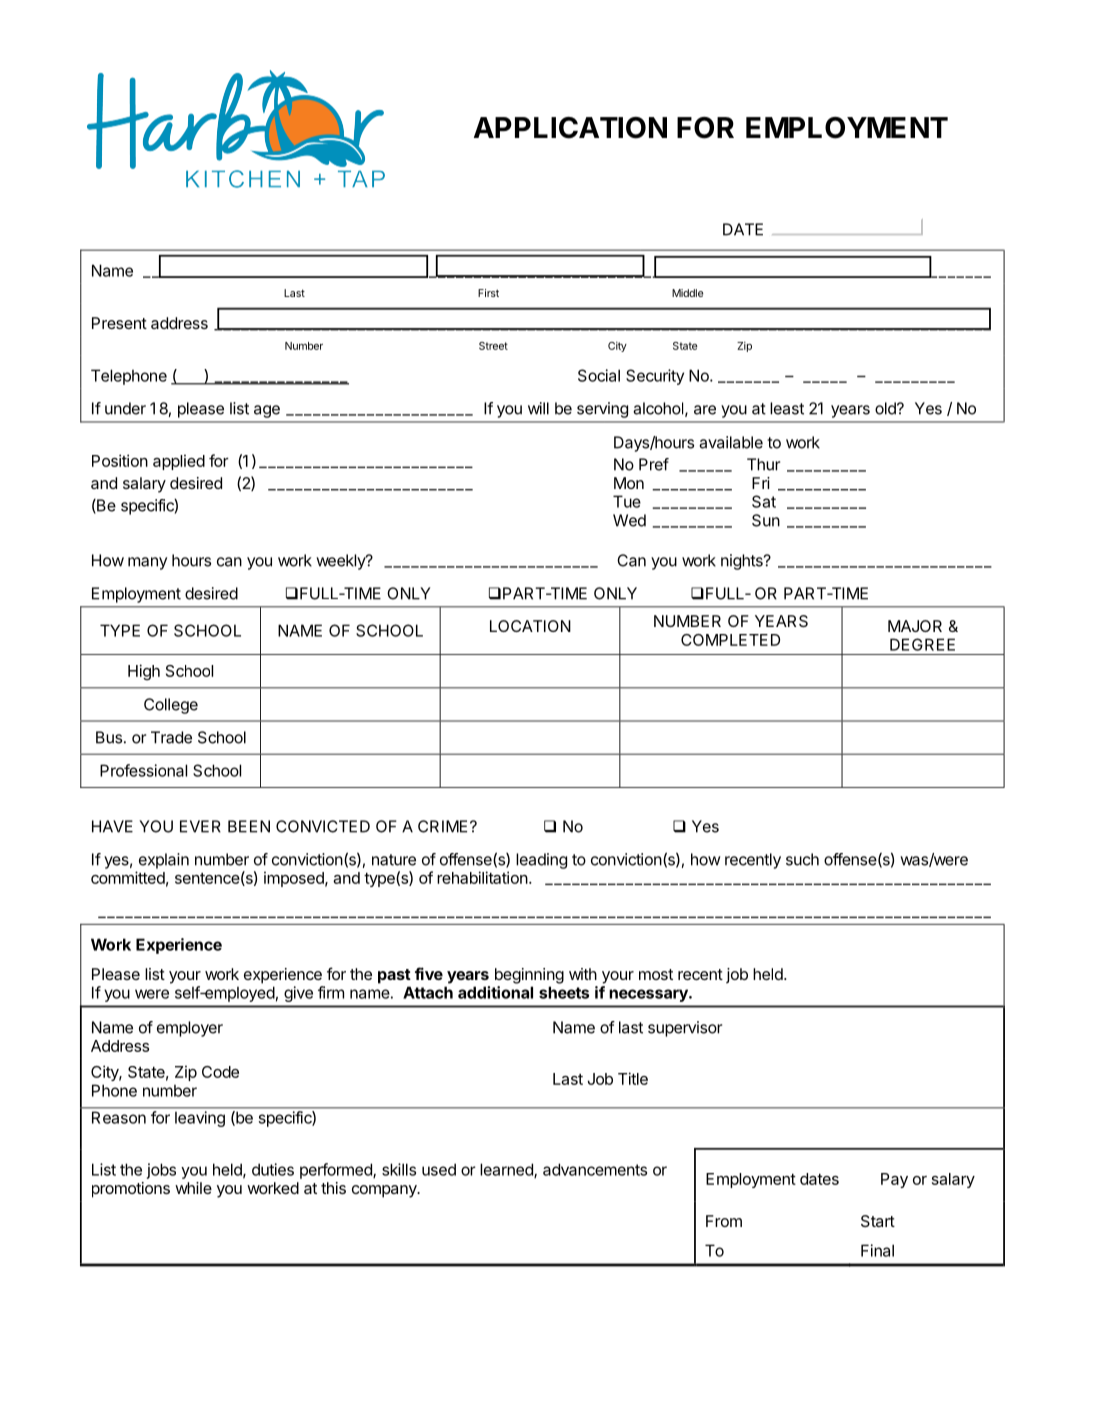 This page has height=1422, width=1099. I want to click on Start, so click(878, 1221).
